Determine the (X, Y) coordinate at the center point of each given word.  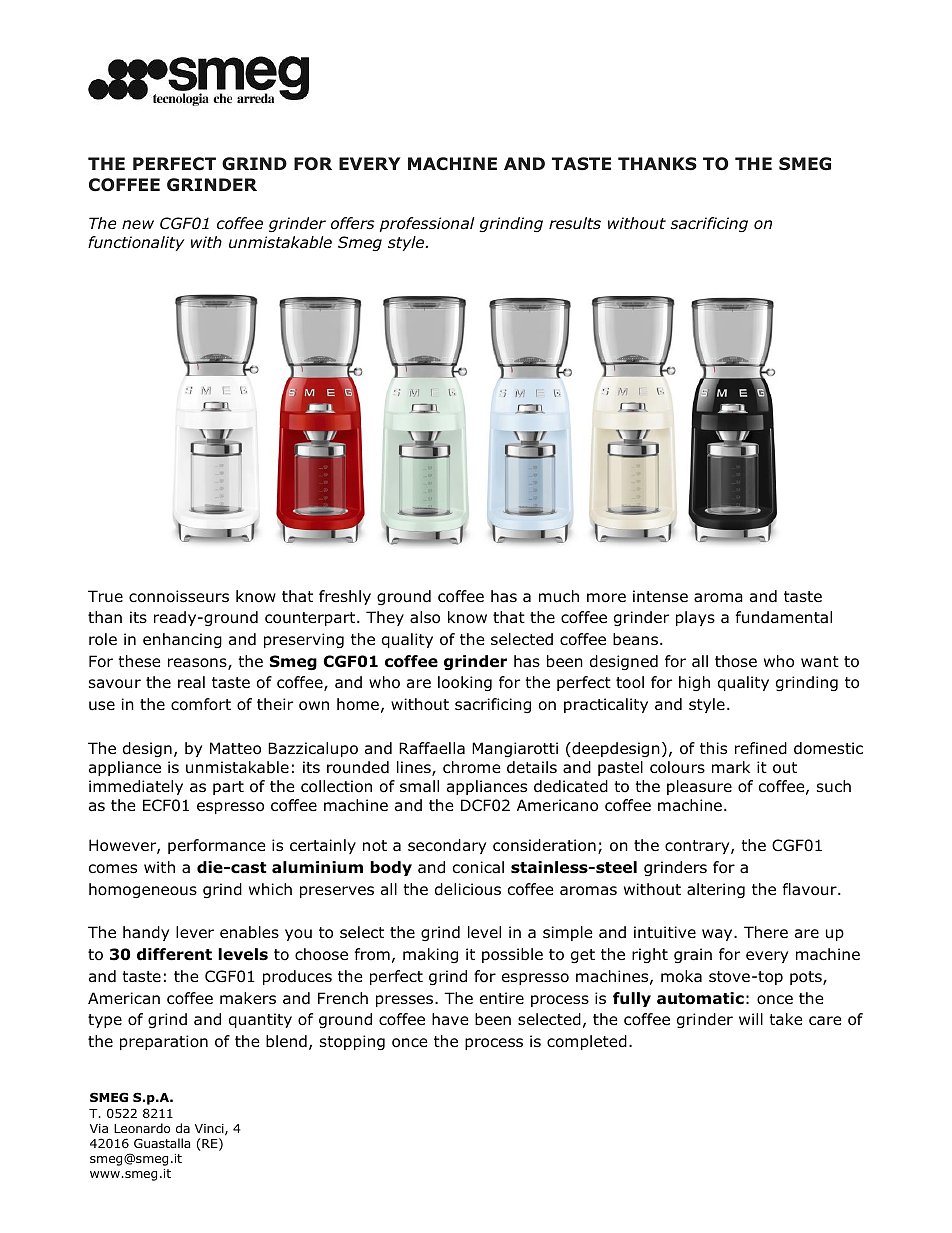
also (425, 617)
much (559, 596)
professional (427, 224)
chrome (472, 767)
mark (731, 767)
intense (660, 596)
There (766, 932)
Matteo (235, 748)
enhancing (182, 640)
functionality (136, 243)
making (430, 955)
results (575, 223)
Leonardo (142, 1128)
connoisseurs (179, 596)
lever (195, 932)
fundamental (784, 617)
